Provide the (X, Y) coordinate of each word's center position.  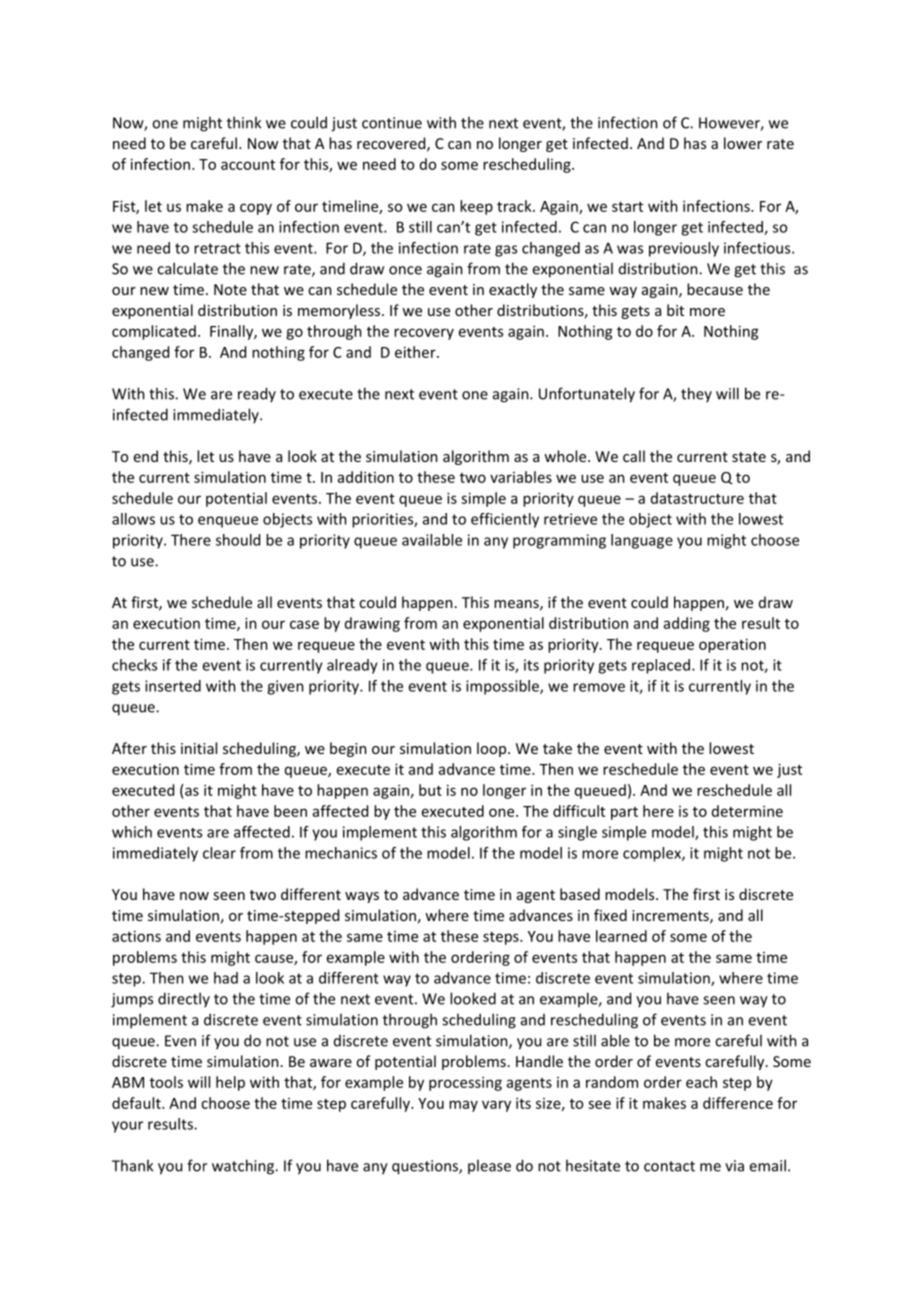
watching (244, 1167)
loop (493, 749)
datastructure (697, 498)
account (248, 165)
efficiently (505, 520)
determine (747, 811)
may (463, 1106)
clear (219, 853)
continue (392, 123)
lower (743, 143)
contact (669, 1166)
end (146, 456)
